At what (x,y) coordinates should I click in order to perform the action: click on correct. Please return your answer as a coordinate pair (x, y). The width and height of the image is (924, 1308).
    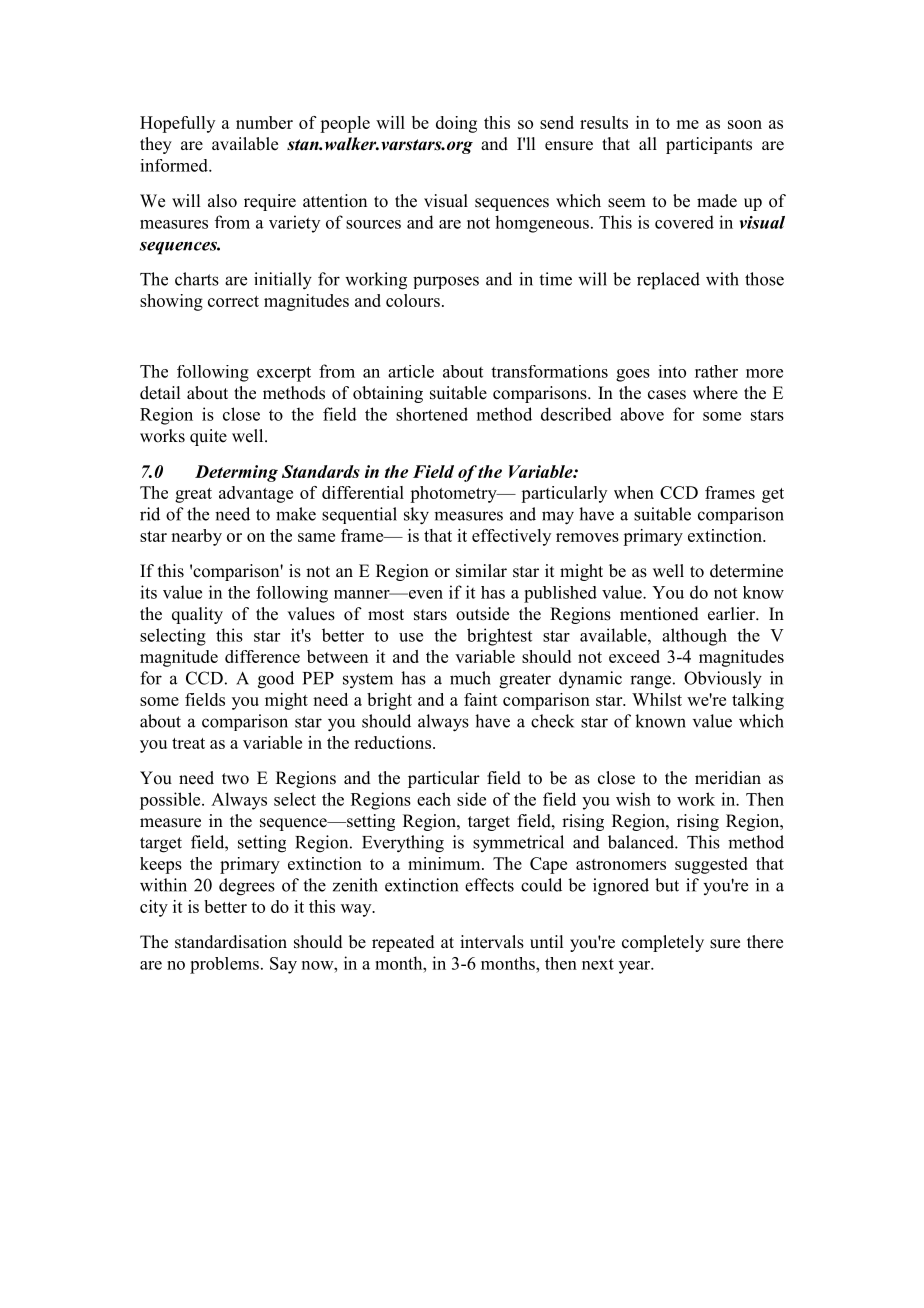
    Looking at the image, I should click on (233, 301).
